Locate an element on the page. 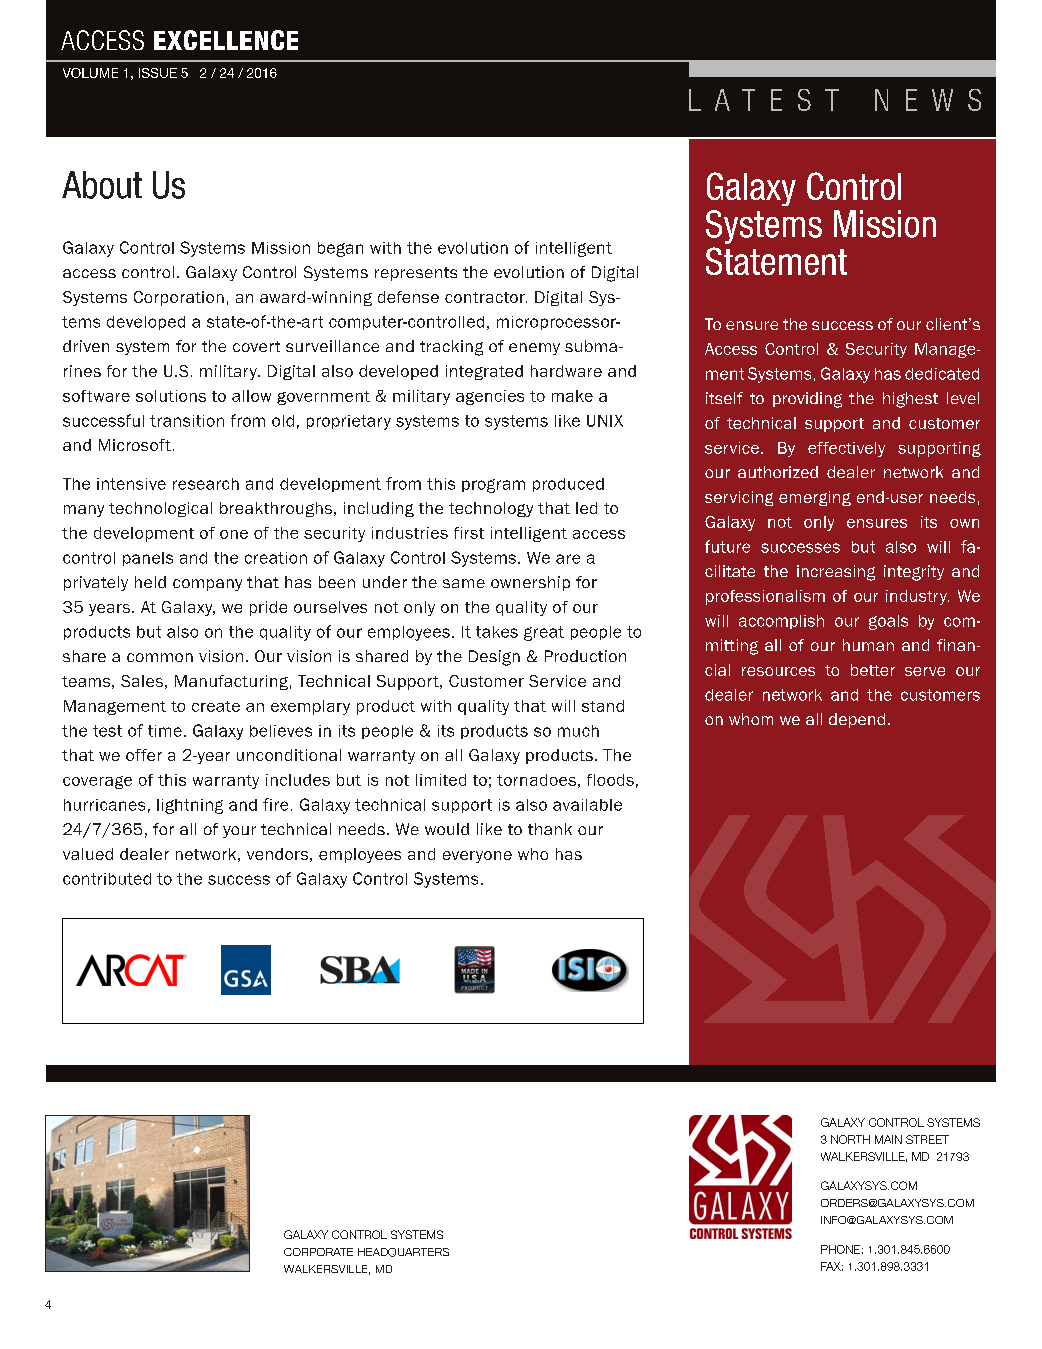 This image has width=1042, height=1349. NORTH is located at coordinates (850, 1139).
